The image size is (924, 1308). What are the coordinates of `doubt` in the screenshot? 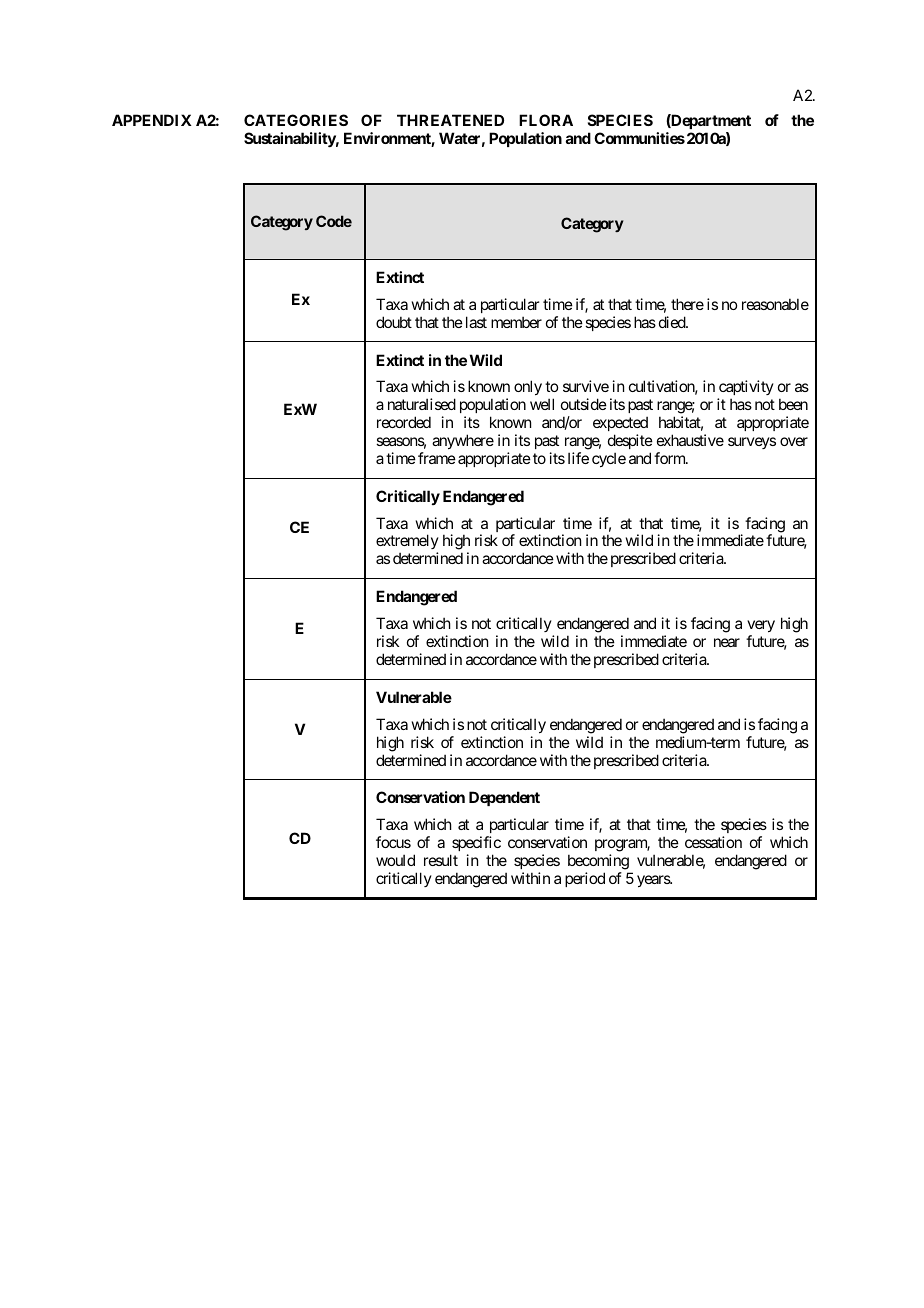 It's located at (394, 322).
